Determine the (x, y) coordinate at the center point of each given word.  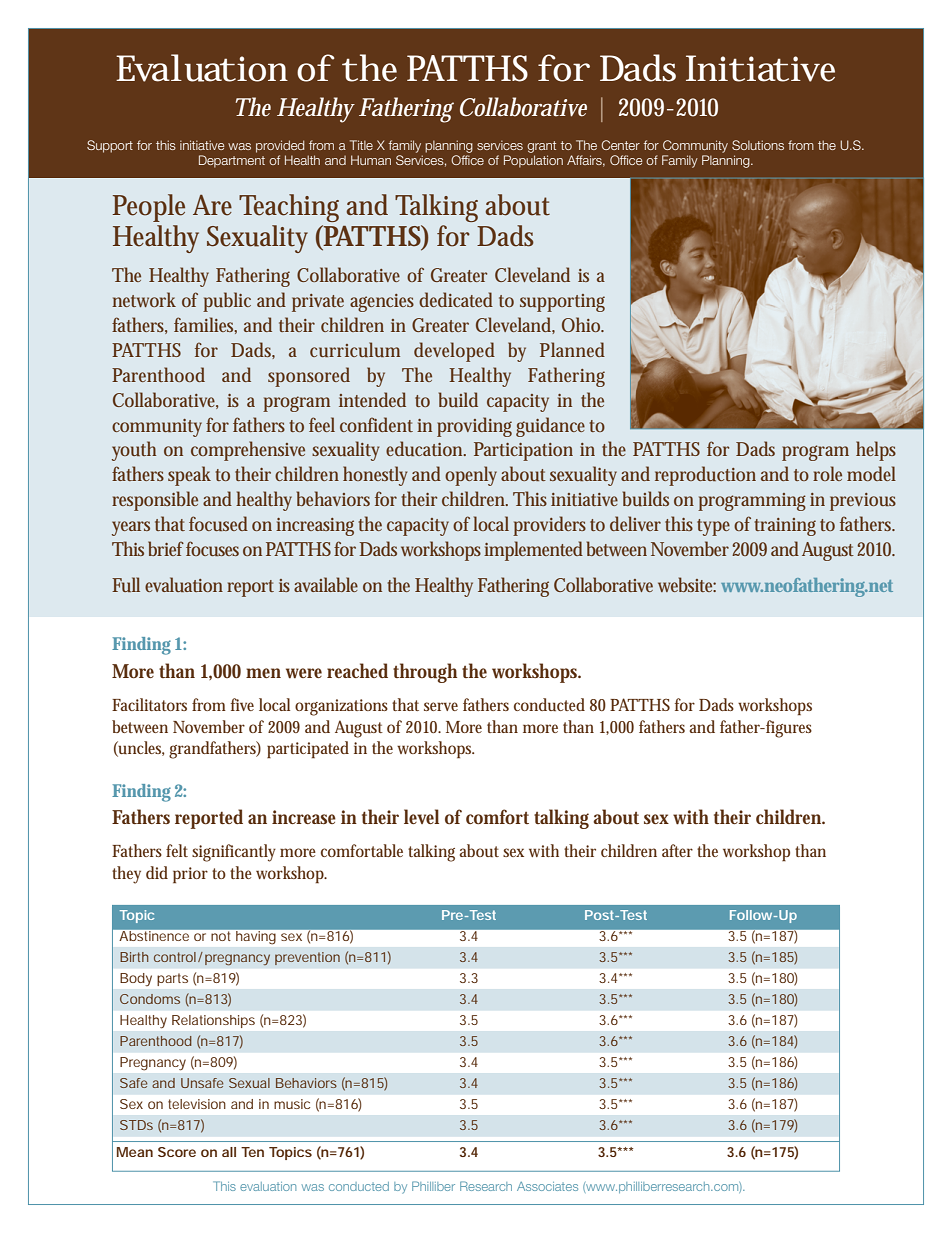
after (677, 850)
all (229, 1152)
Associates (547, 1186)
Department (232, 161)
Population (533, 161)
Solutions (758, 145)
